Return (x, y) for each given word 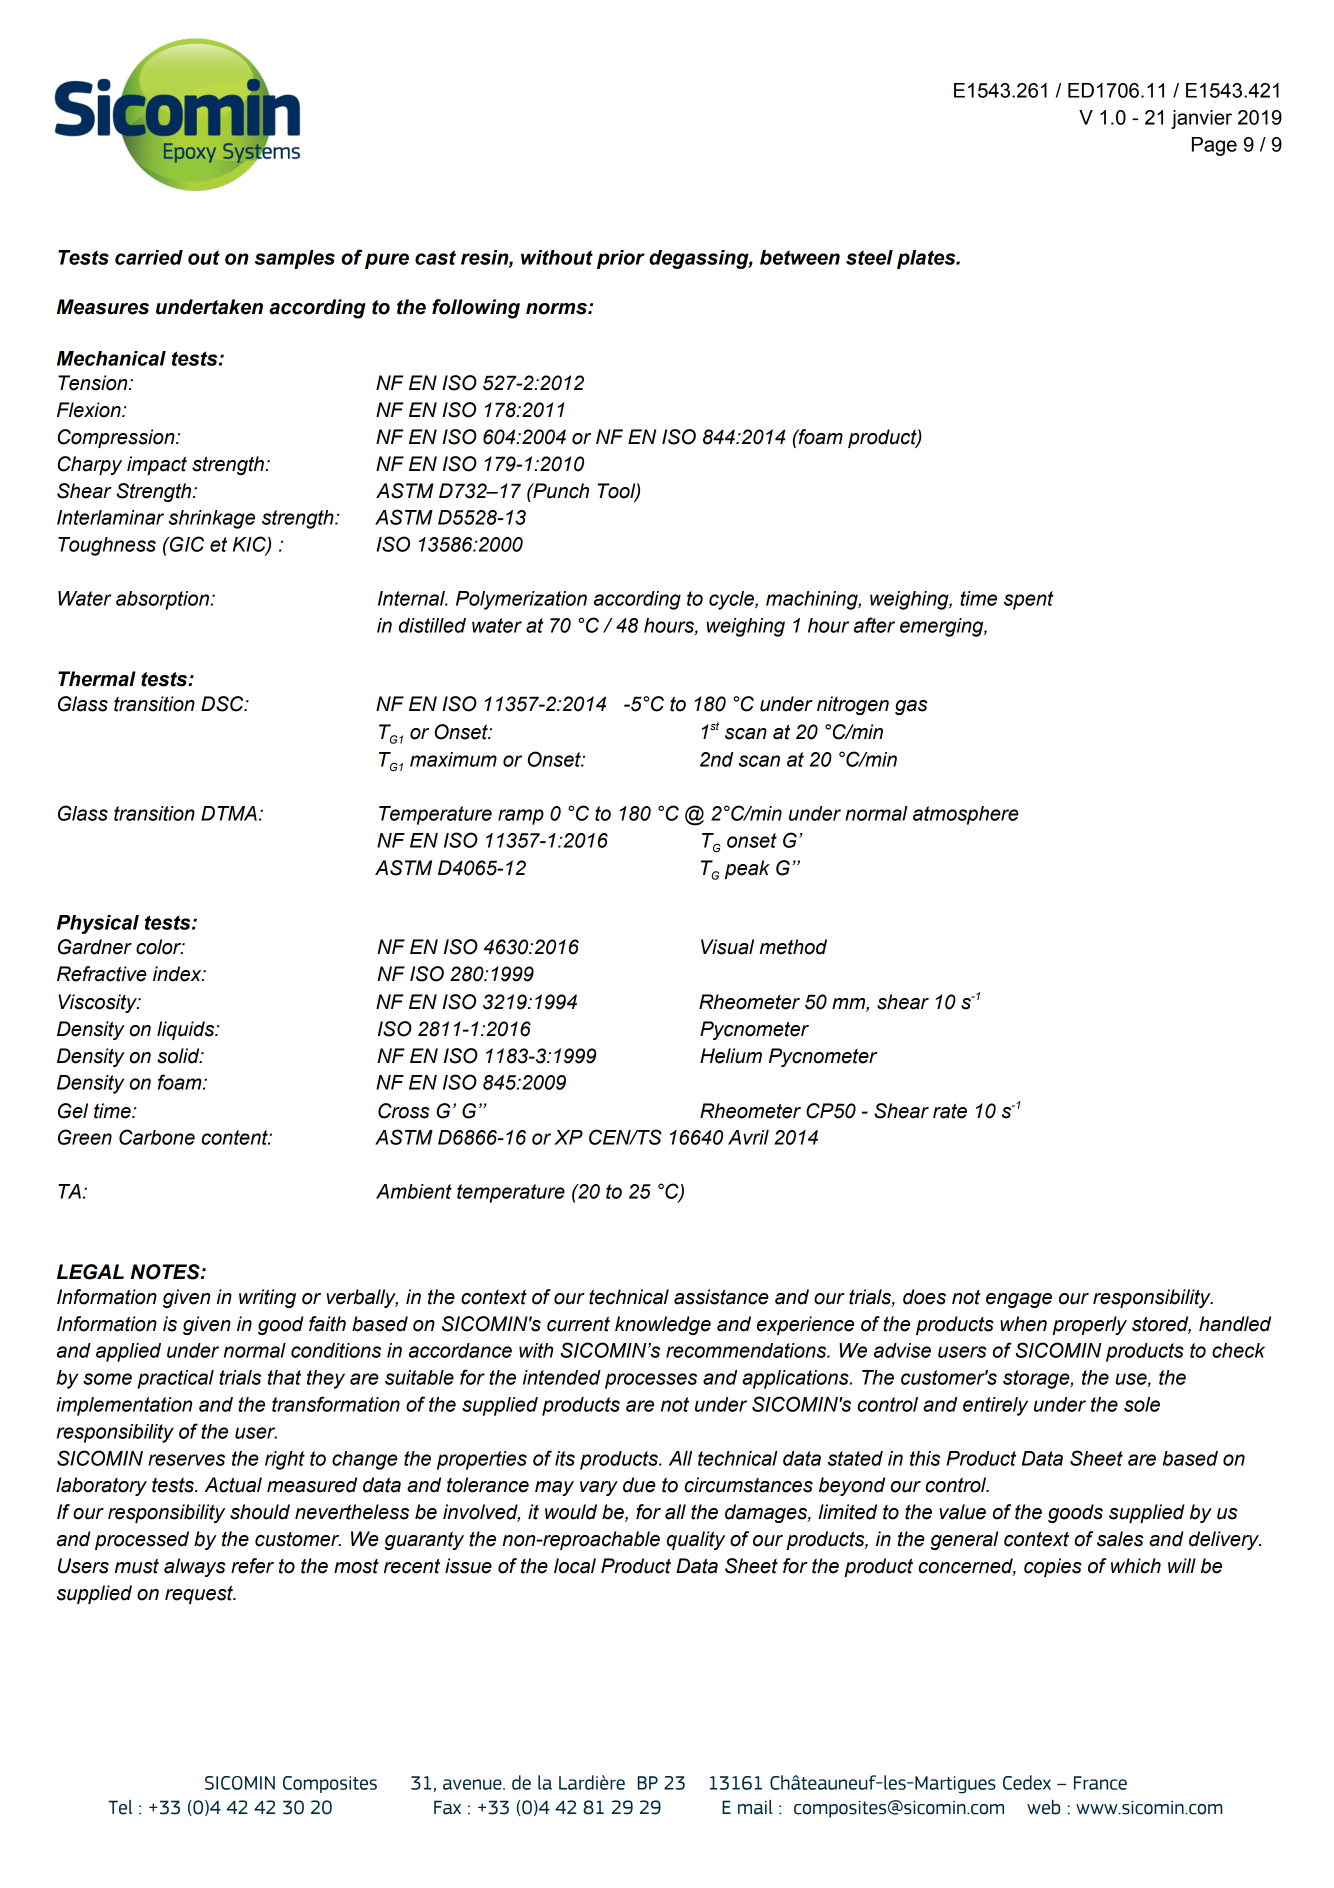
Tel (120, 1807)
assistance (721, 1297)
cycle (732, 600)
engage (1019, 1300)
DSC (223, 704)
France (1100, 1783)
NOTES (166, 1272)
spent (1029, 600)
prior (621, 259)
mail (755, 1807)
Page (1214, 146)
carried (149, 257)
